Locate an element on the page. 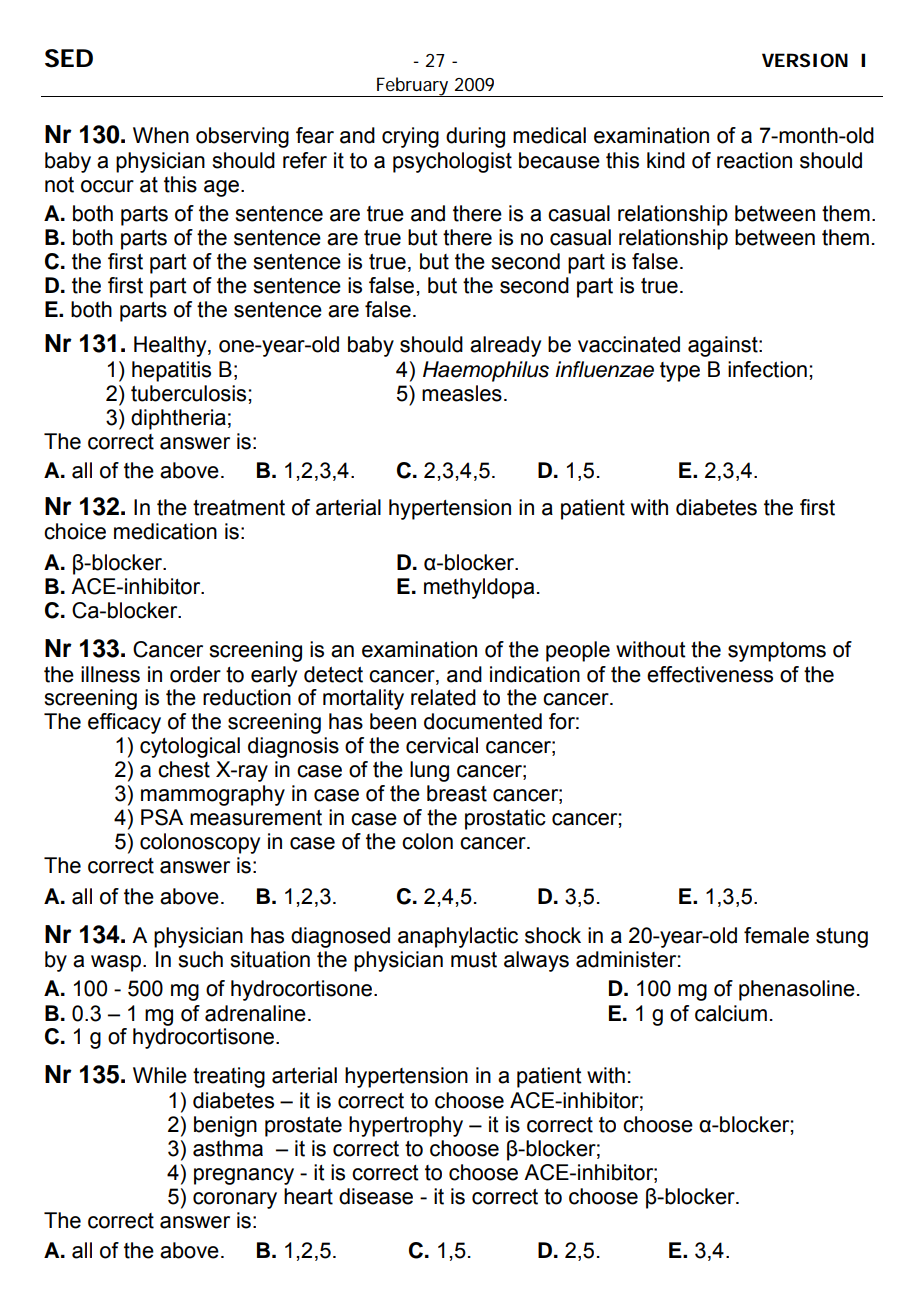  reaction is located at coordinates (754, 160).
